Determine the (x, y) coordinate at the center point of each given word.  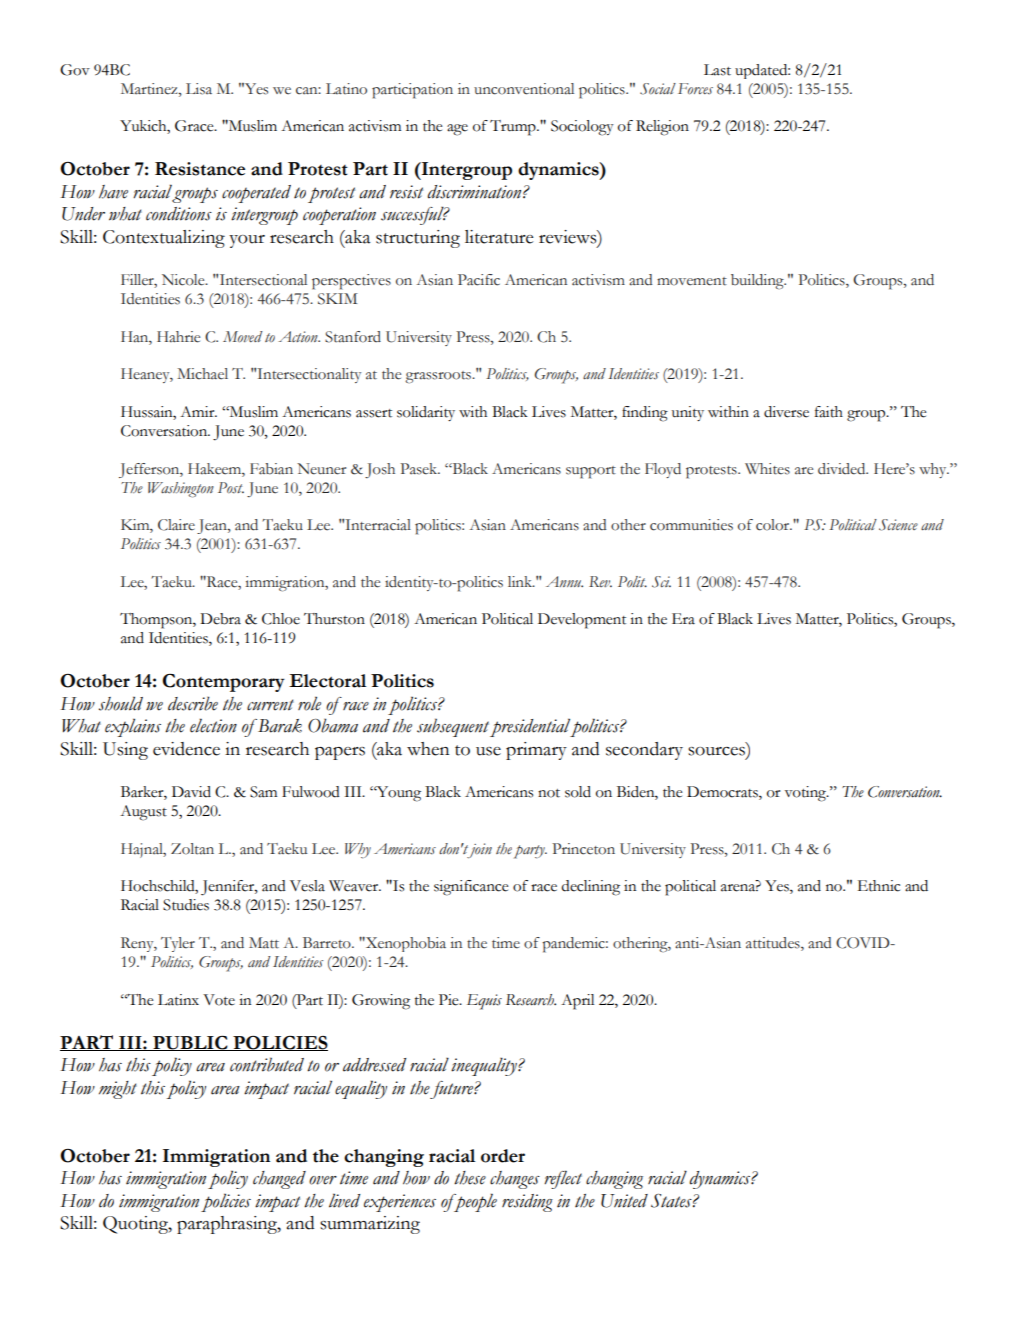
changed (279, 1180)
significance (471, 888)
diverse (786, 412)
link (521, 581)
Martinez (150, 89)
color (774, 525)
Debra (220, 619)
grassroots (439, 377)
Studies (186, 905)
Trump (514, 128)
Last (717, 70)
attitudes (774, 944)
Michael (202, 374)
